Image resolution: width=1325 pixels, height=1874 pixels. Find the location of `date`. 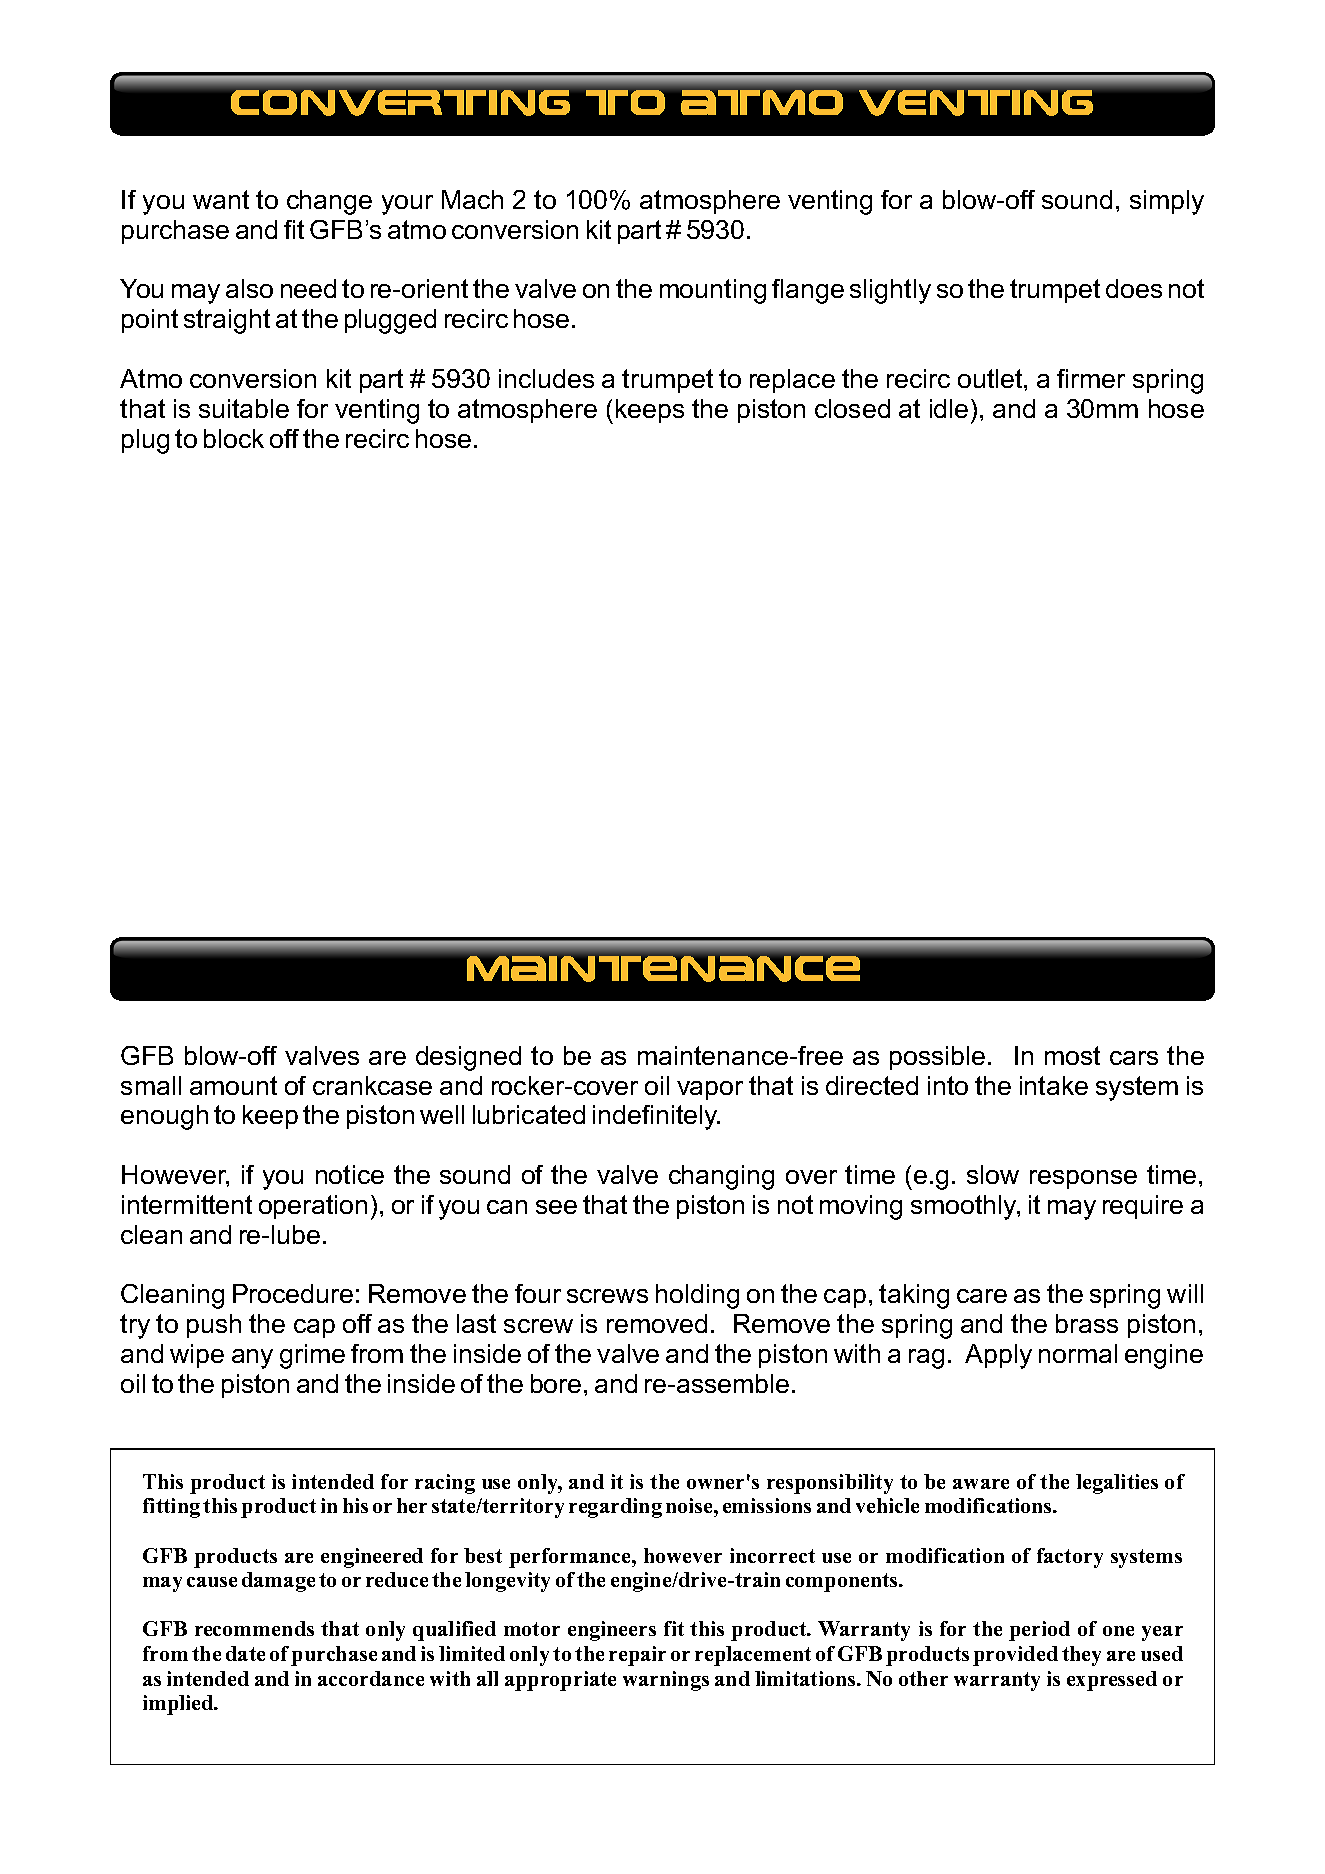

date is located at coordinates (245, 1653).
